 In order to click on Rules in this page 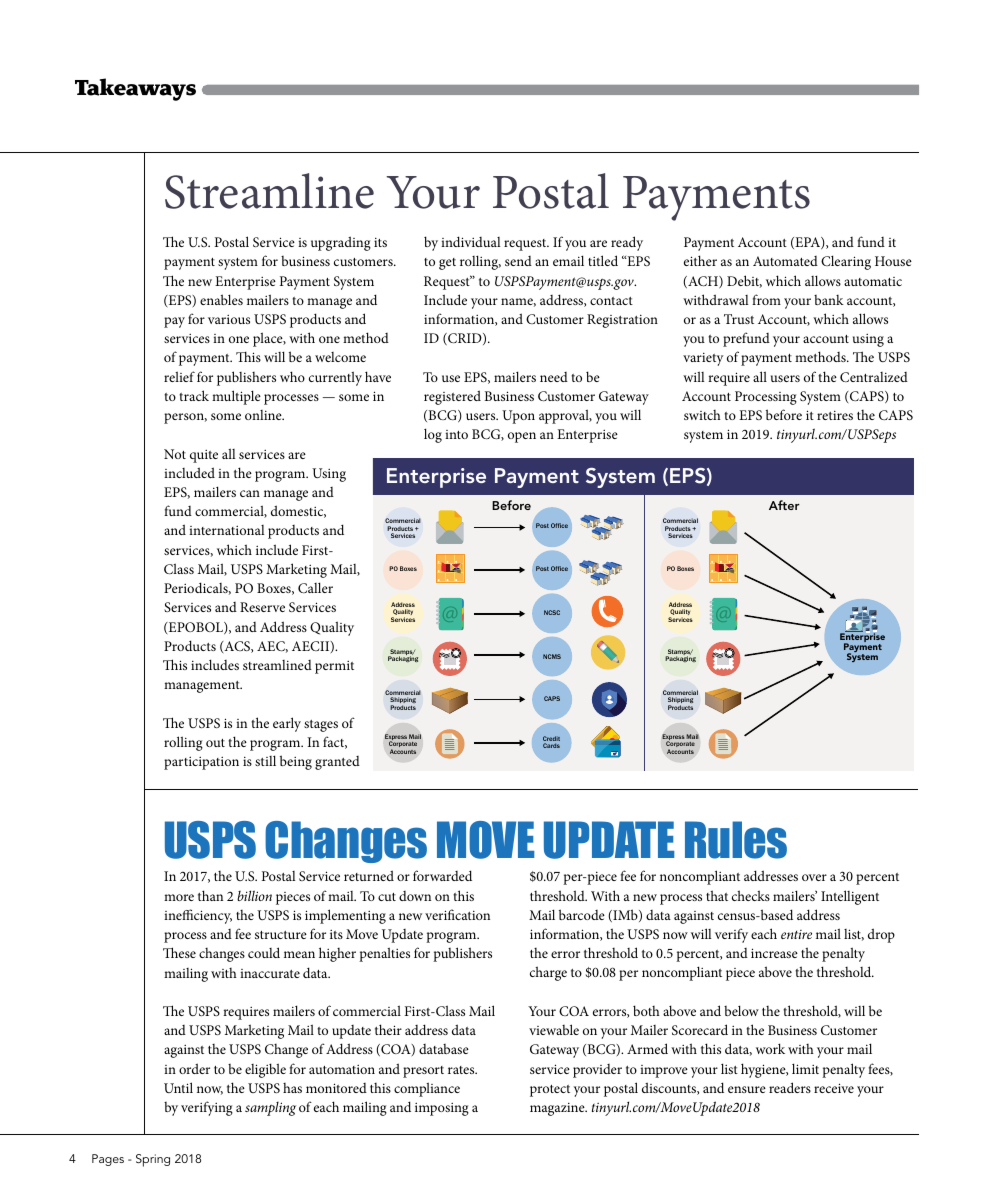, I will do `click(736, 840)`.
